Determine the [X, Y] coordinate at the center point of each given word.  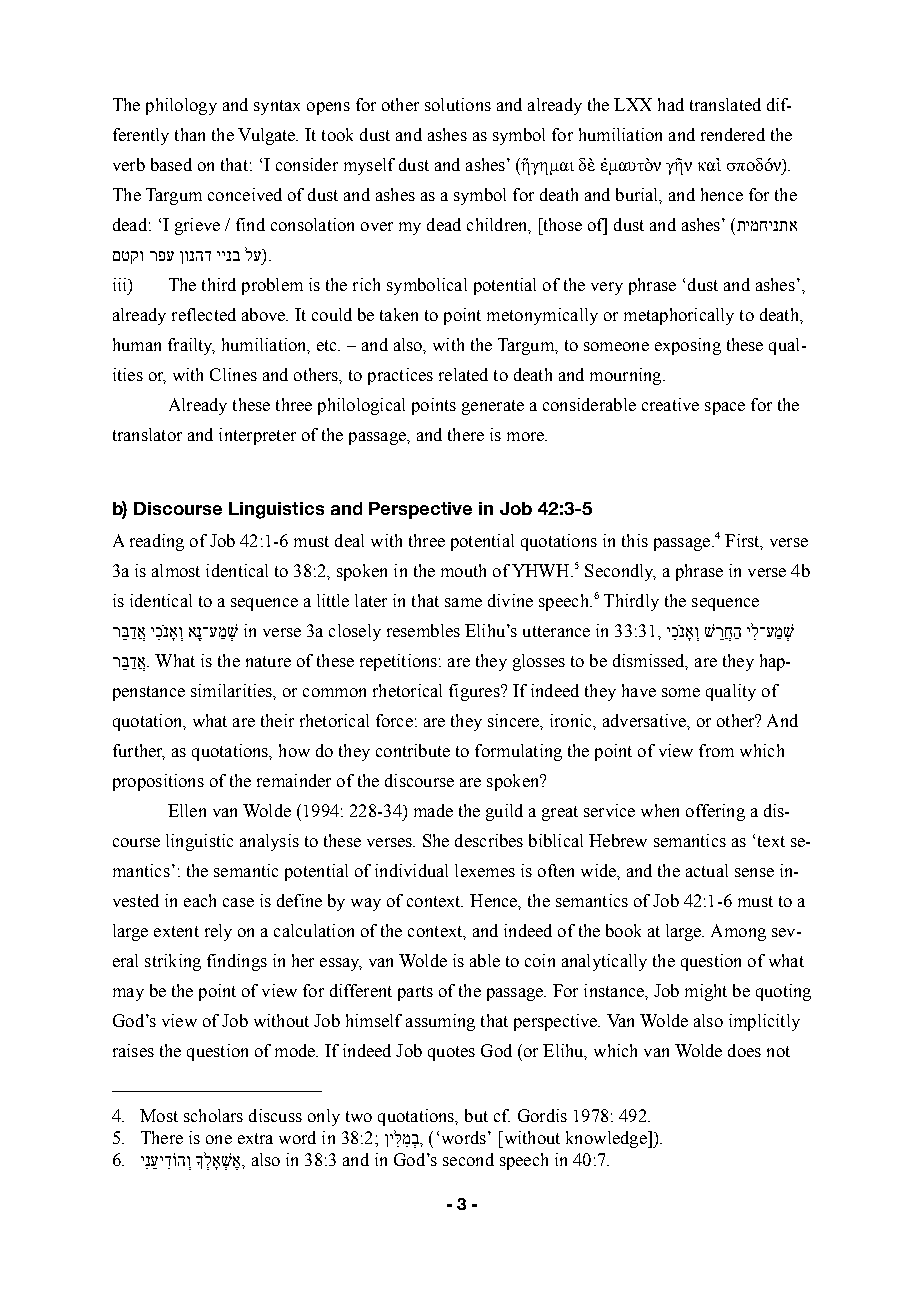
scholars [213, 1115]
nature [268, 661]
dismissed [650, 662]
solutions [458, 104]
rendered [733, 134]
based [171, 164]
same [463, 602]
